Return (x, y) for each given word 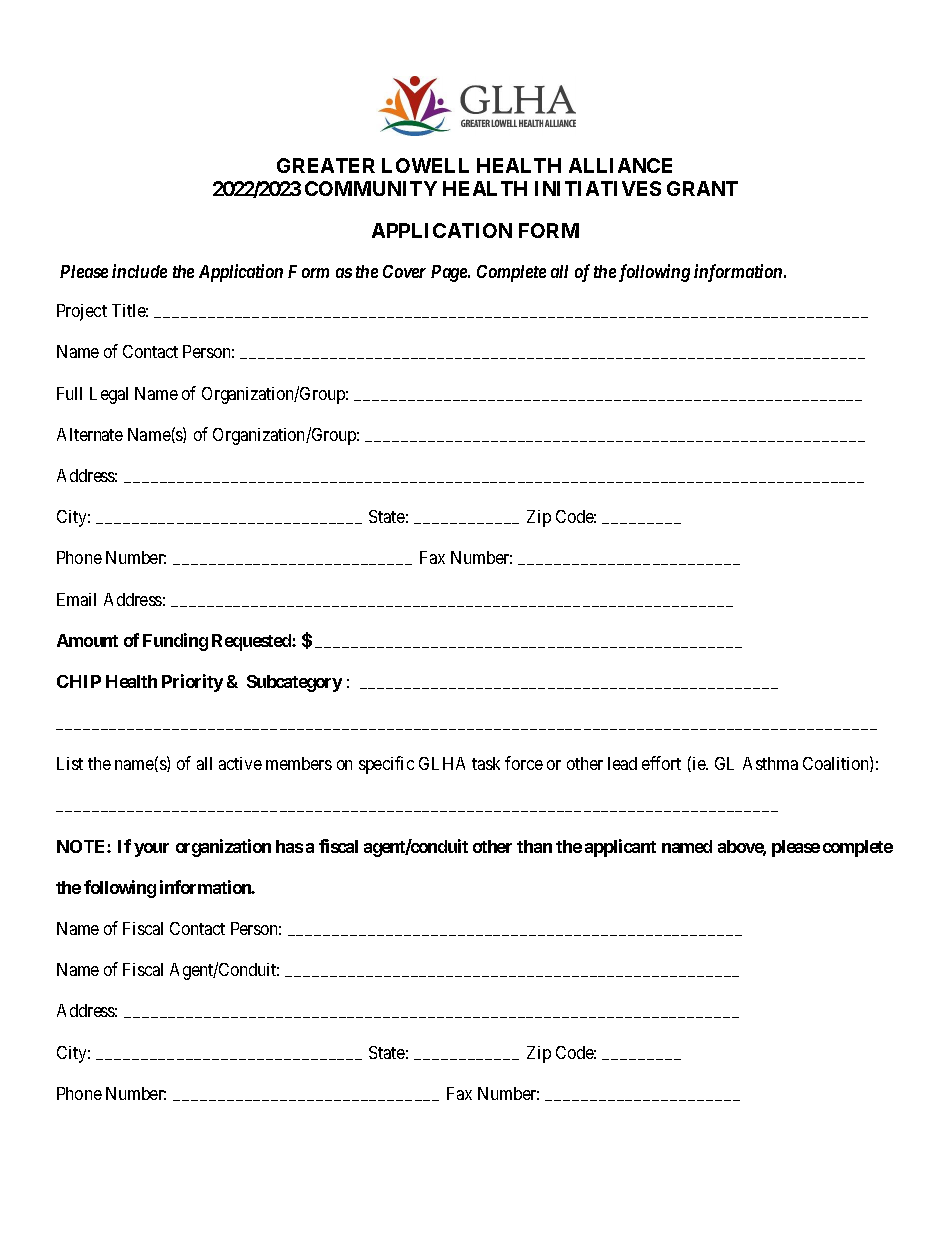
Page (450, 273)
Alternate (90, 434)
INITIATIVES (598, 188)
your (151, 850)
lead (622, 763)
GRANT (702, 188)
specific (386, 765)
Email (76, 599)
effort (661, 763)
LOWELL (425, 165)
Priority (192, 683)
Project (82, 312)
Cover (404, 271)
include (139, 271)
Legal (109, 395)
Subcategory (294, 683)
